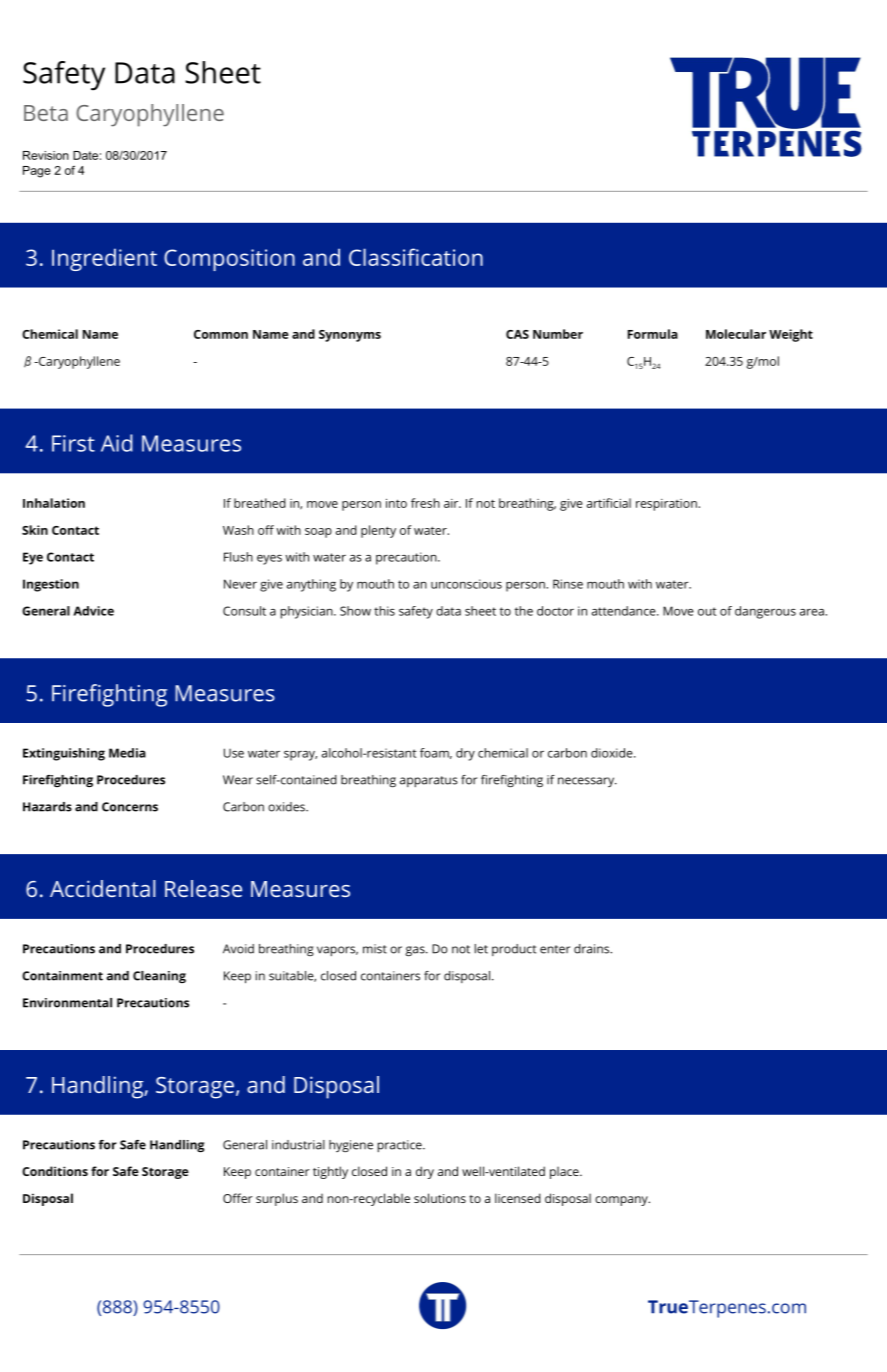 This screenshot has width=887, height=1372. Describe the element at coordinates (102, 888) in the screenshot. I see `Accidental` at that location.
